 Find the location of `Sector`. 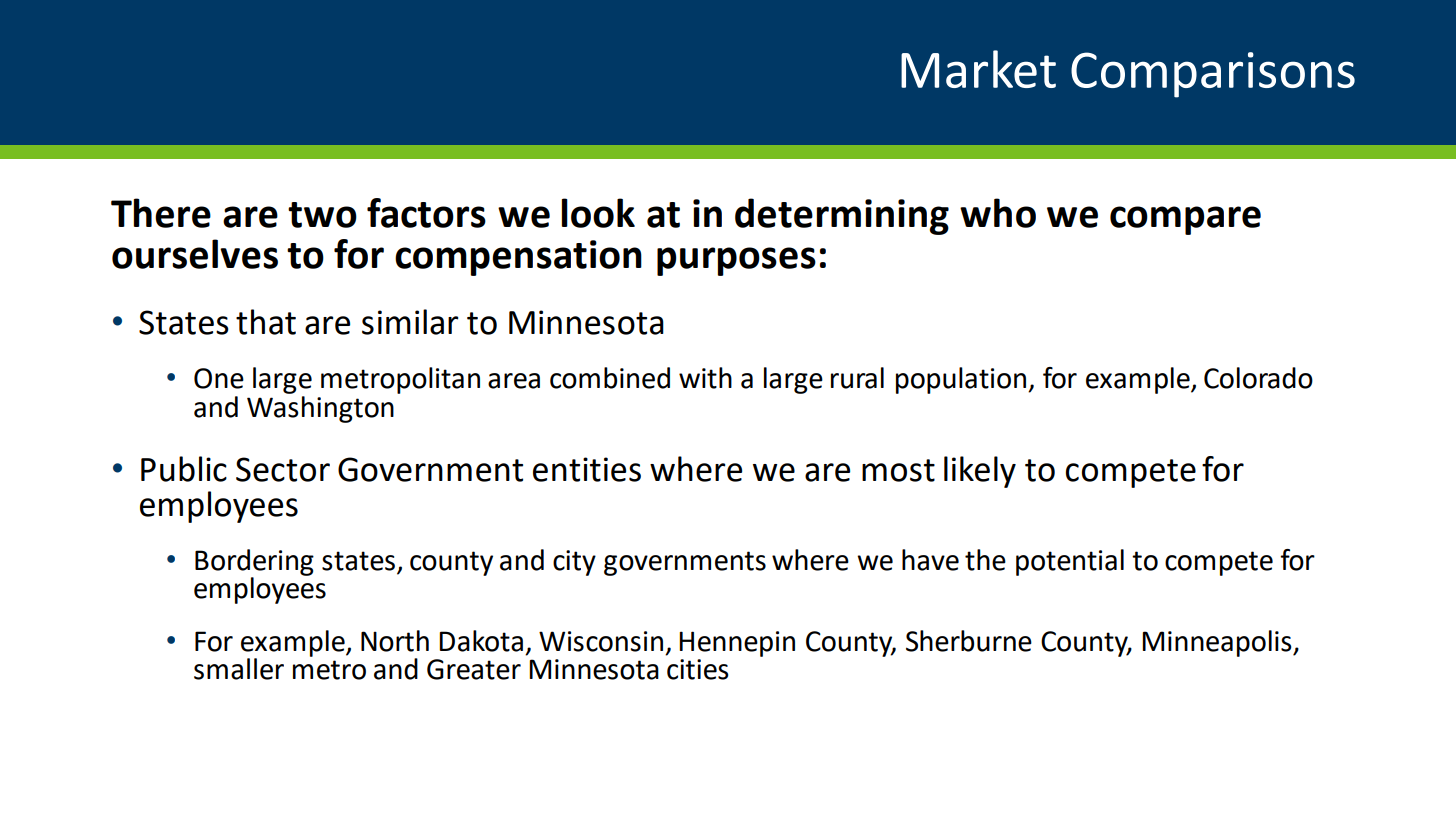

Sector is located at coordinates (283, 469).
